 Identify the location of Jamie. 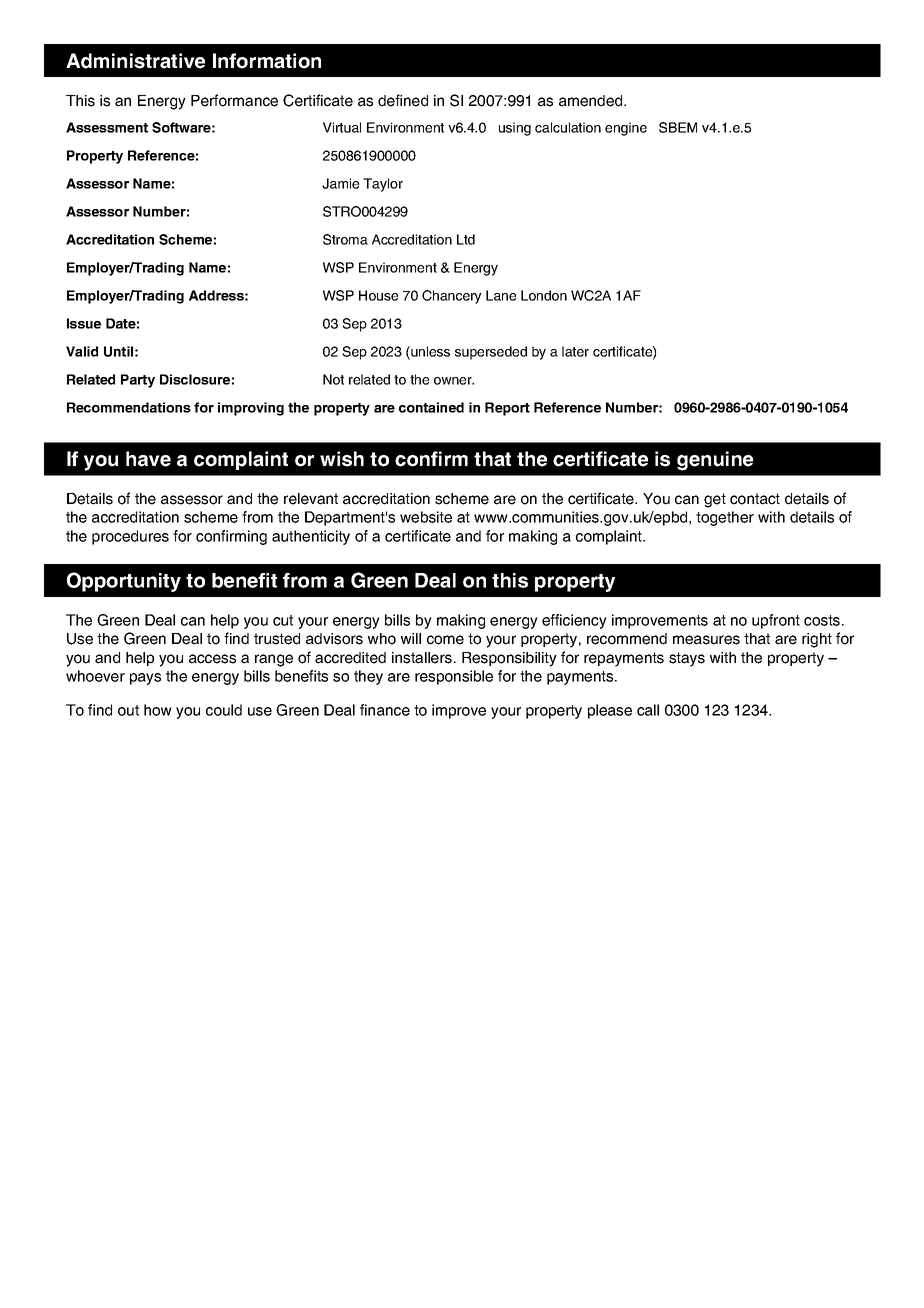
(340, 183).
